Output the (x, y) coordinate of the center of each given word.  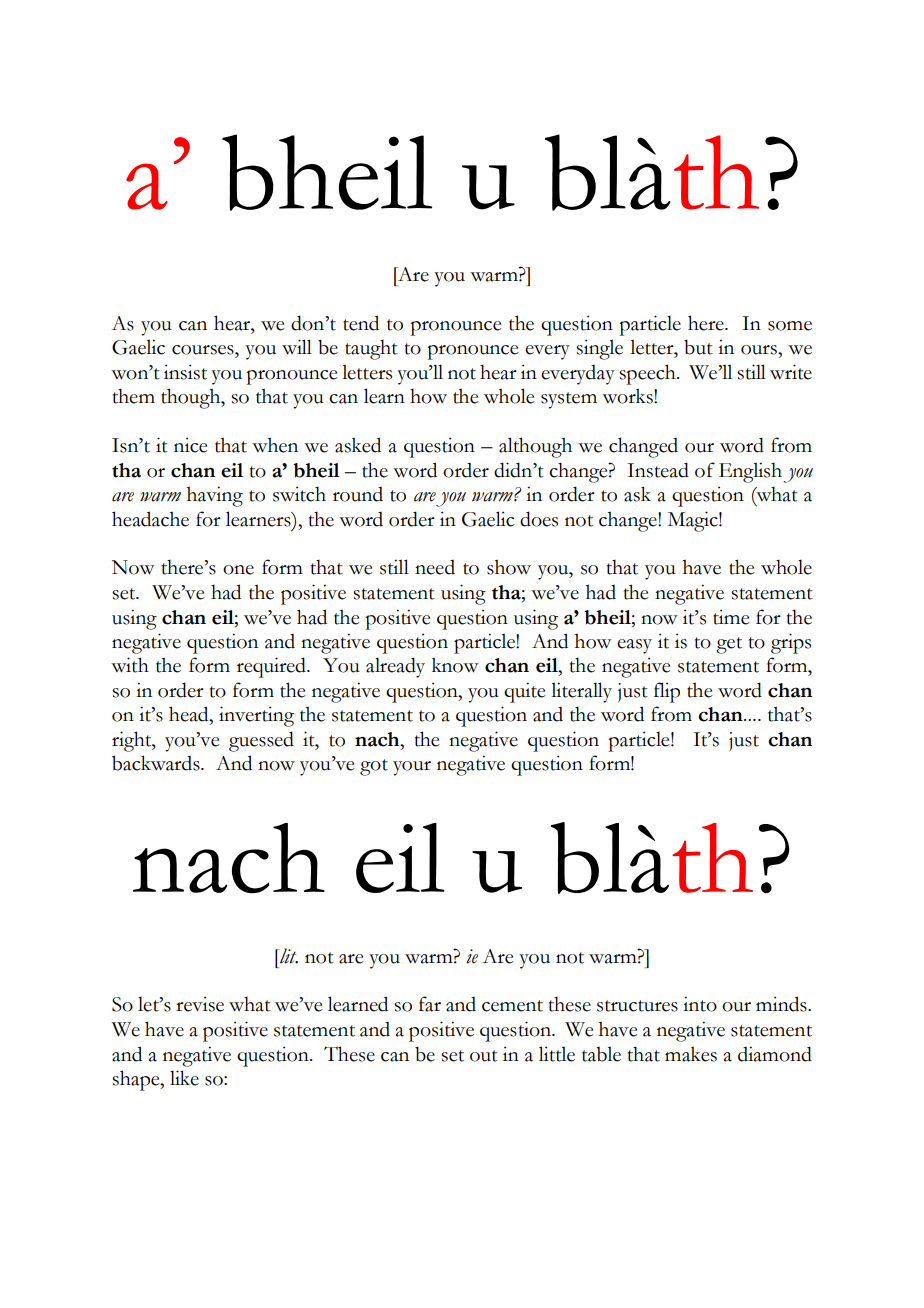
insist (185, 372)
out (484, 1056)
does (539, 519)
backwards (157, 763)
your (412, 768)
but (698, 347)
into (700, 1004)
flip (667, 692)
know (455, 665)
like (184, 1078)
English (750, 472)
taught (371, 349)
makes (691, 1054)
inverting (256, 716)
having (215, 496)
